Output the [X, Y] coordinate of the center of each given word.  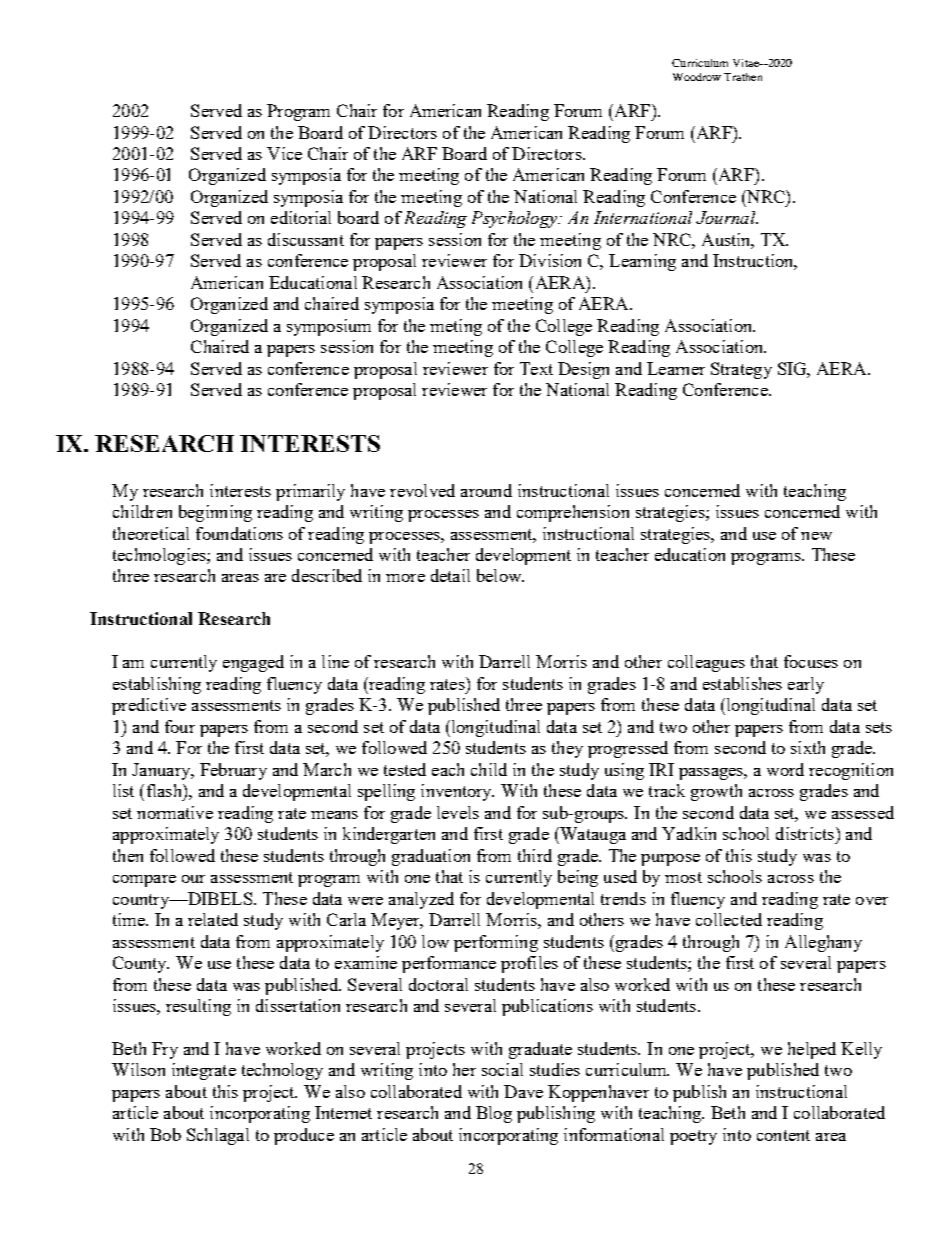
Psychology [516, 219]
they [567, 749]
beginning [215, 513]
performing [496, 943]
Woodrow [697, 77]
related [213, 919]
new [816, 536]
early [806, 685]
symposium [329, 327]
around [486, 490]
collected [729, 919]
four [180, 726]
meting [456, 327]
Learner [676, 368]
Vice [284, 153]
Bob [165, 1134]
